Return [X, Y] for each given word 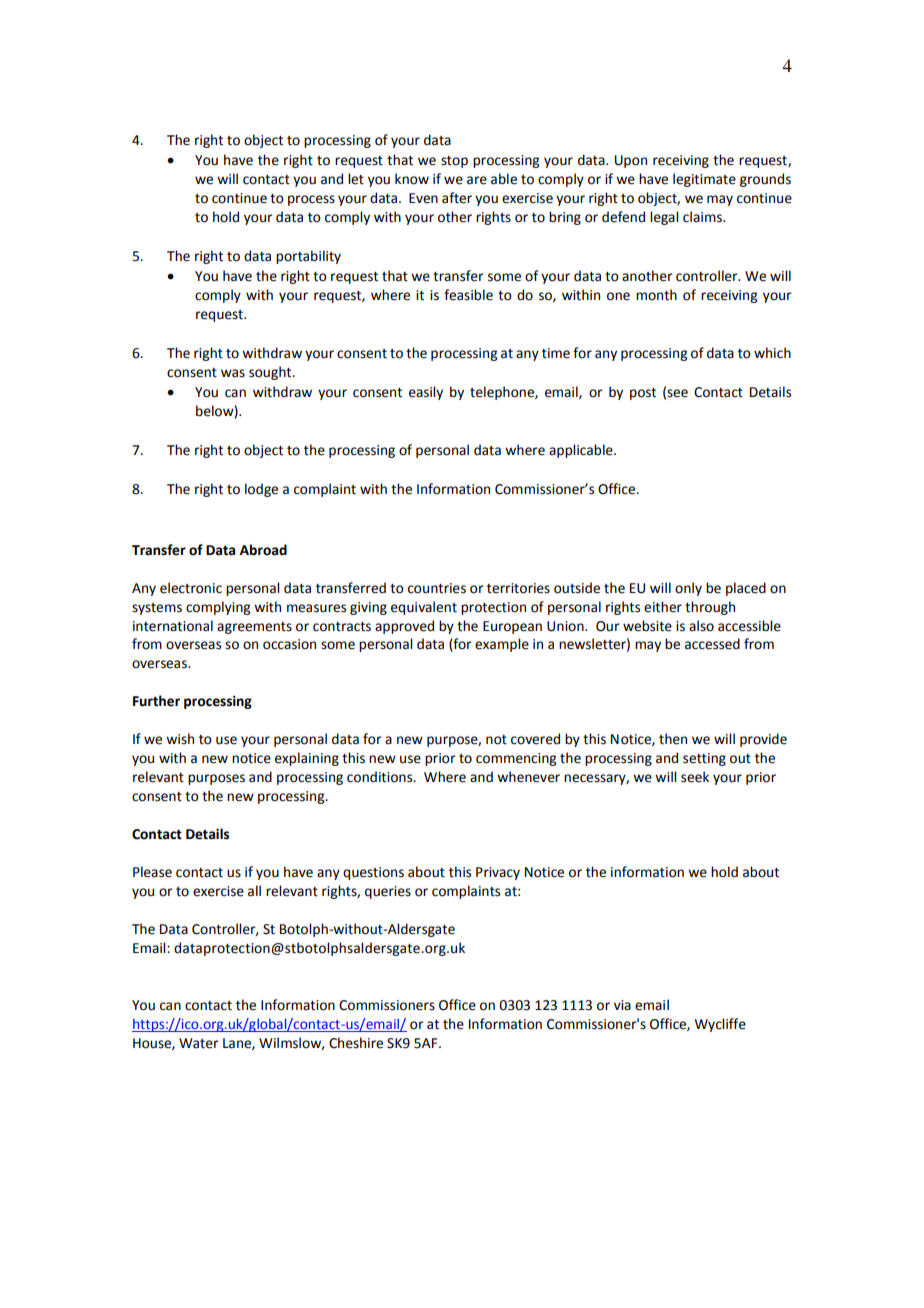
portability [308, 257]
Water [199, 1043]
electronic [191, 588]
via [622, 1005]
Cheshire [356, 1043]
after [457, 198]
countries [437, 588]
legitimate [704, 180]
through [710, 608]
